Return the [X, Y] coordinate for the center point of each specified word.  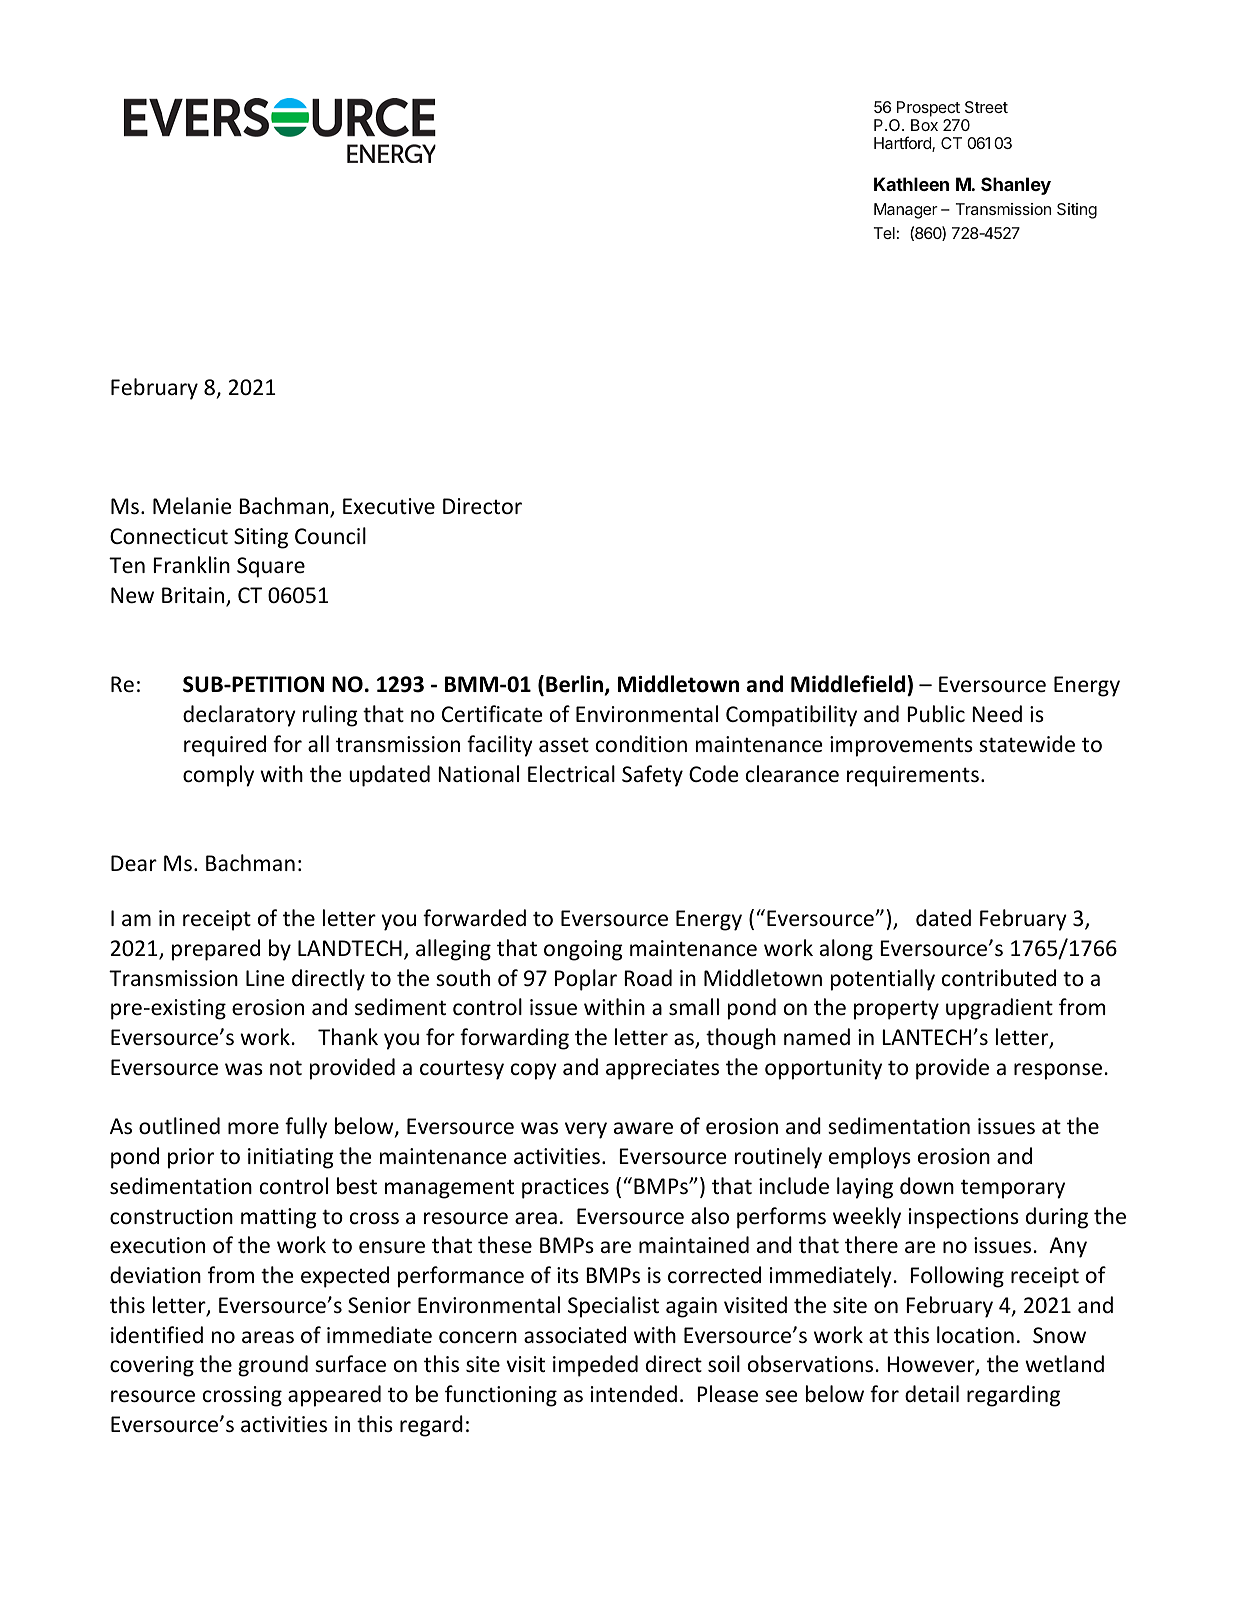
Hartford [903, 144]
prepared [216, 950]
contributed [999, 978]
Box [924, 125]
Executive [389, 506]
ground [273, 1366]
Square [271, 567]
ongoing [583, 950]
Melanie [192, 506]
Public [936, 713]
